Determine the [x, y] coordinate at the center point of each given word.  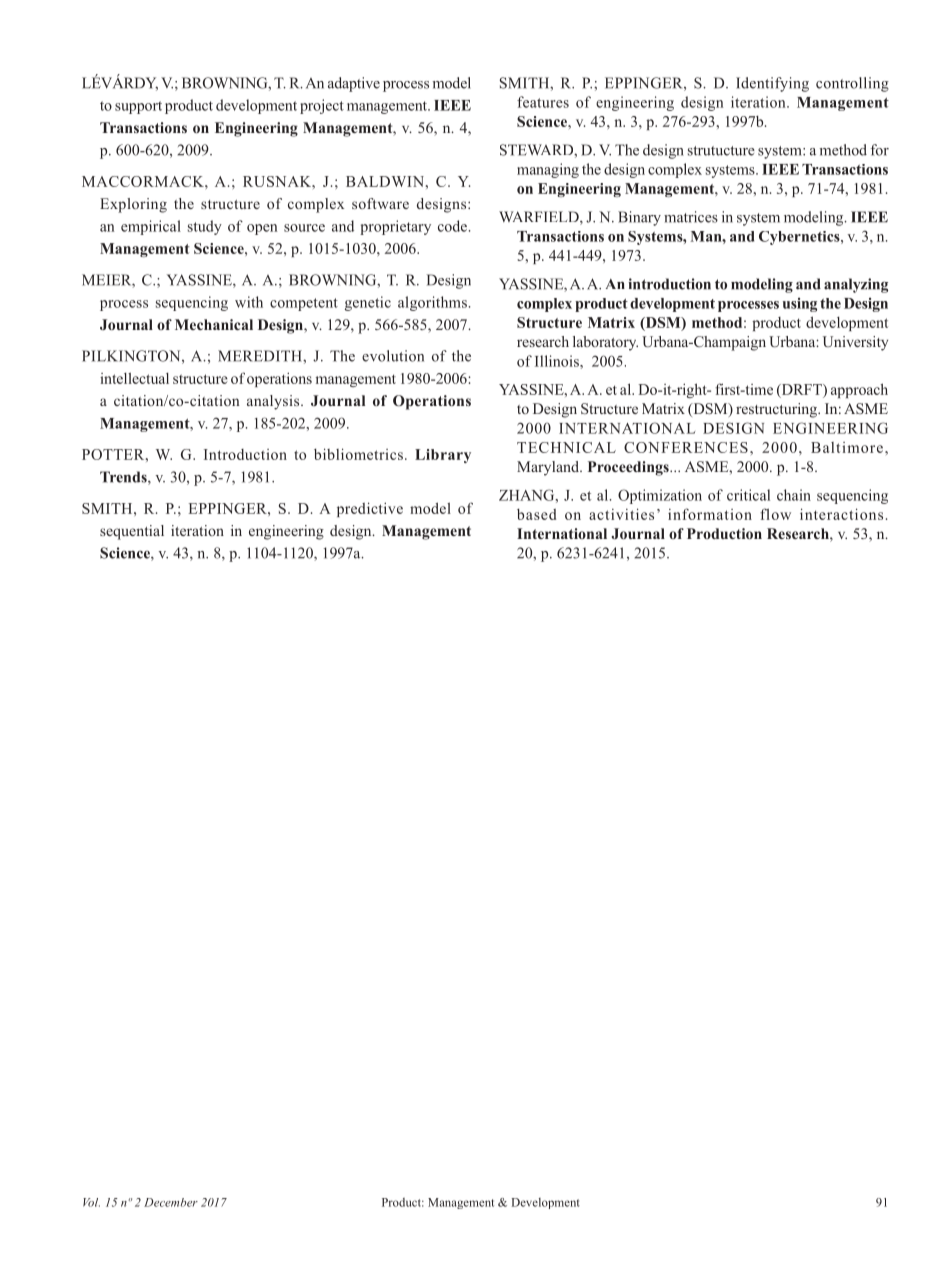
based [536, 514]
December [171, 1202]
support [138, 107]
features [543, 102]
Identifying [772, 84]
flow [775, 514]
